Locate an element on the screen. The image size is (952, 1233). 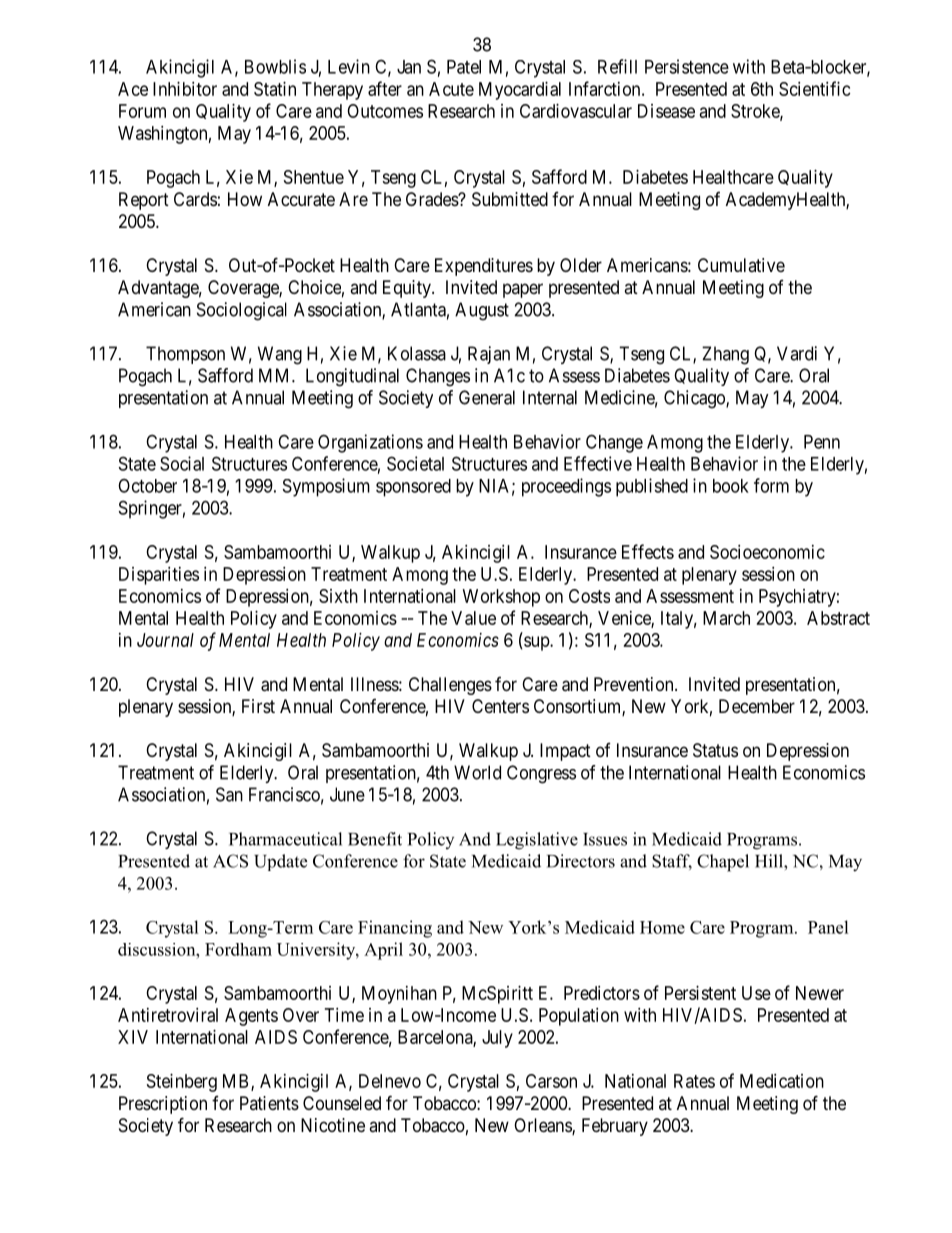
Penn is located at coordinates (822, 442).
